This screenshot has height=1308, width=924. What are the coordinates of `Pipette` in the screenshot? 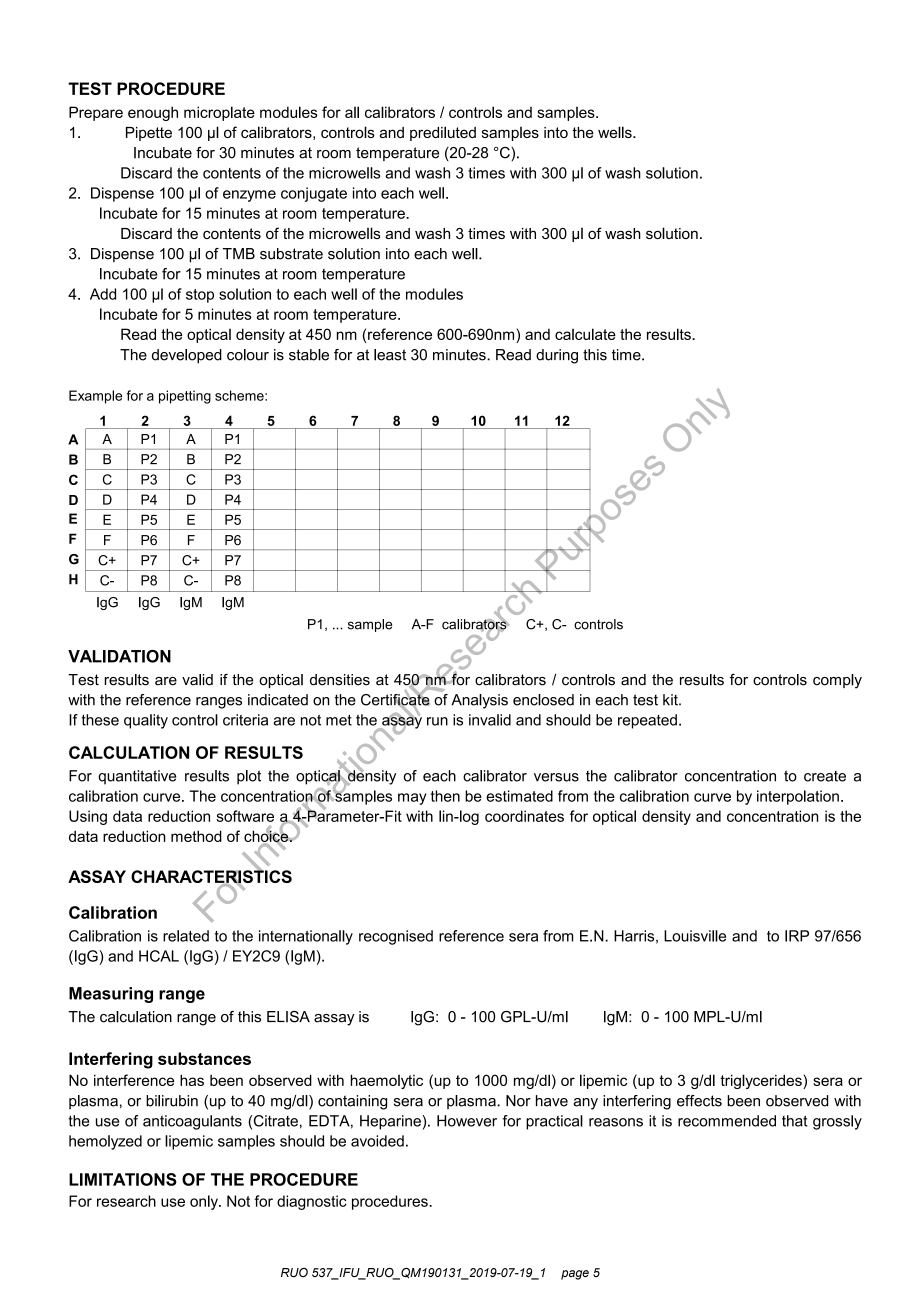 It's located at (149, 134).
